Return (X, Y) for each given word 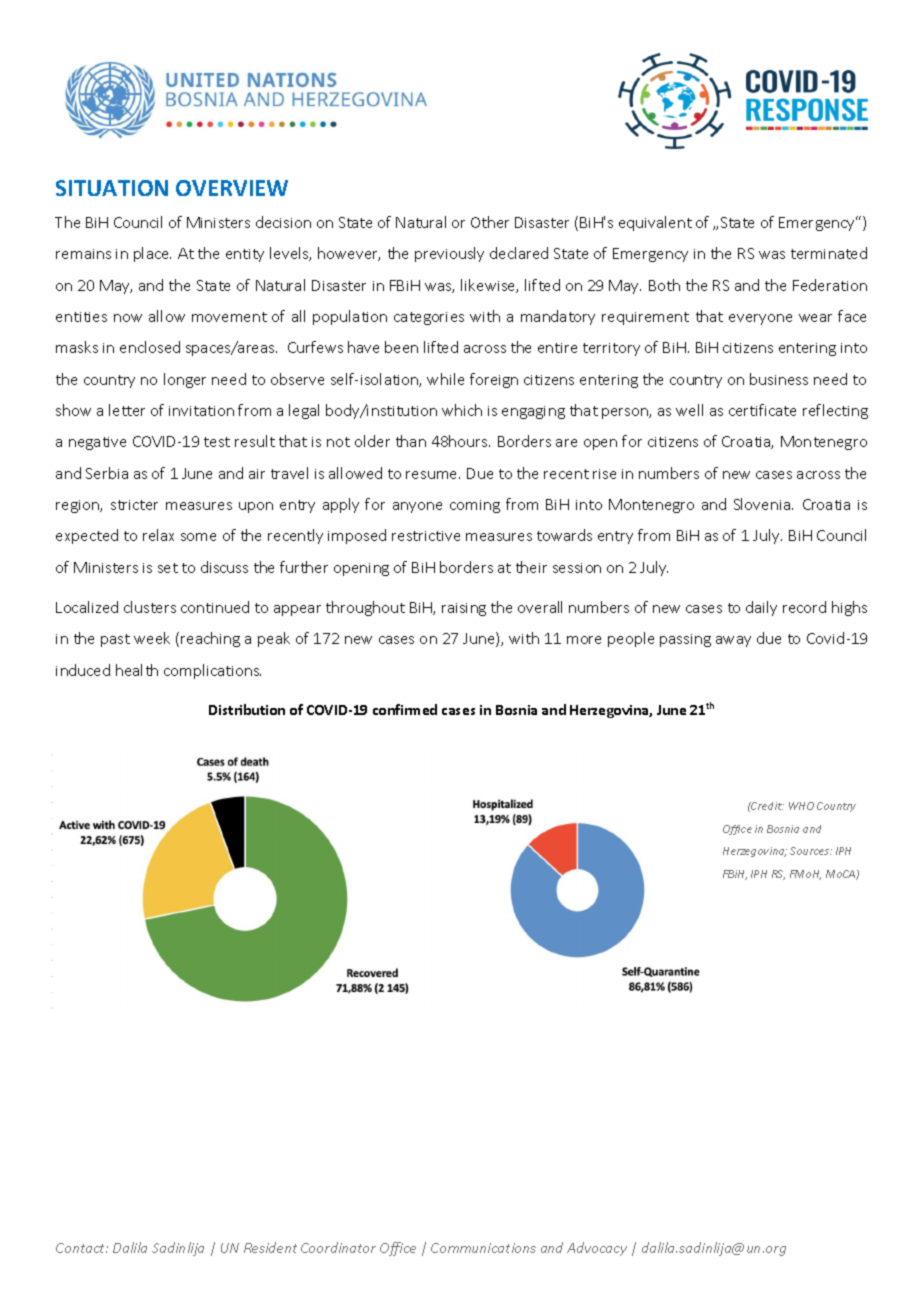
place (152, 254)
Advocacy (597, 1249)
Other (490, 222)
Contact (82, 1248)
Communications (483, 1248)
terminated (829, 253)
